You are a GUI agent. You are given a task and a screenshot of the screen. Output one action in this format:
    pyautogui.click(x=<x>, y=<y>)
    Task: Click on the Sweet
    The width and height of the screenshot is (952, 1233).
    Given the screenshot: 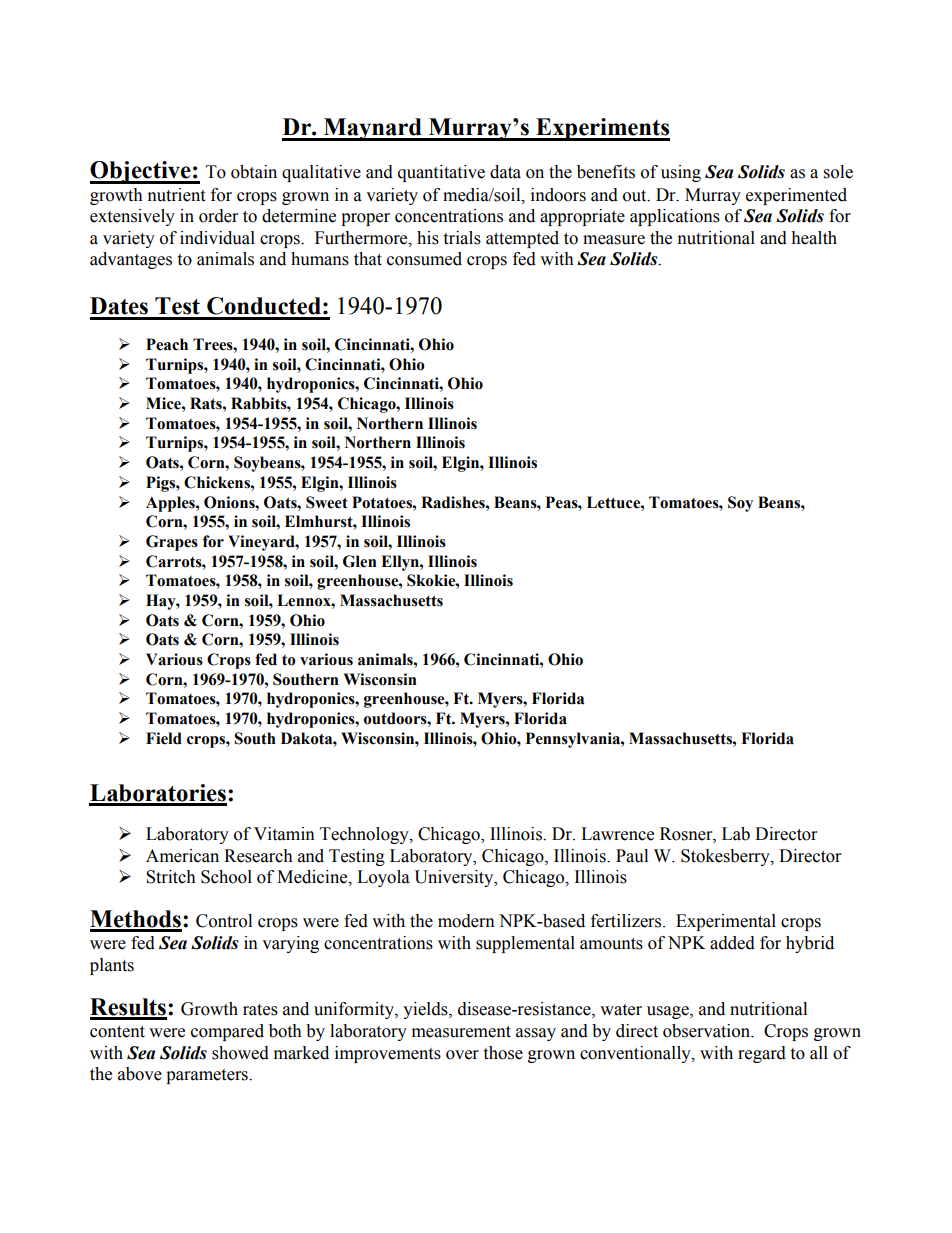 What is the action you would take?
    pyautogui.click(x=327, y=502)
